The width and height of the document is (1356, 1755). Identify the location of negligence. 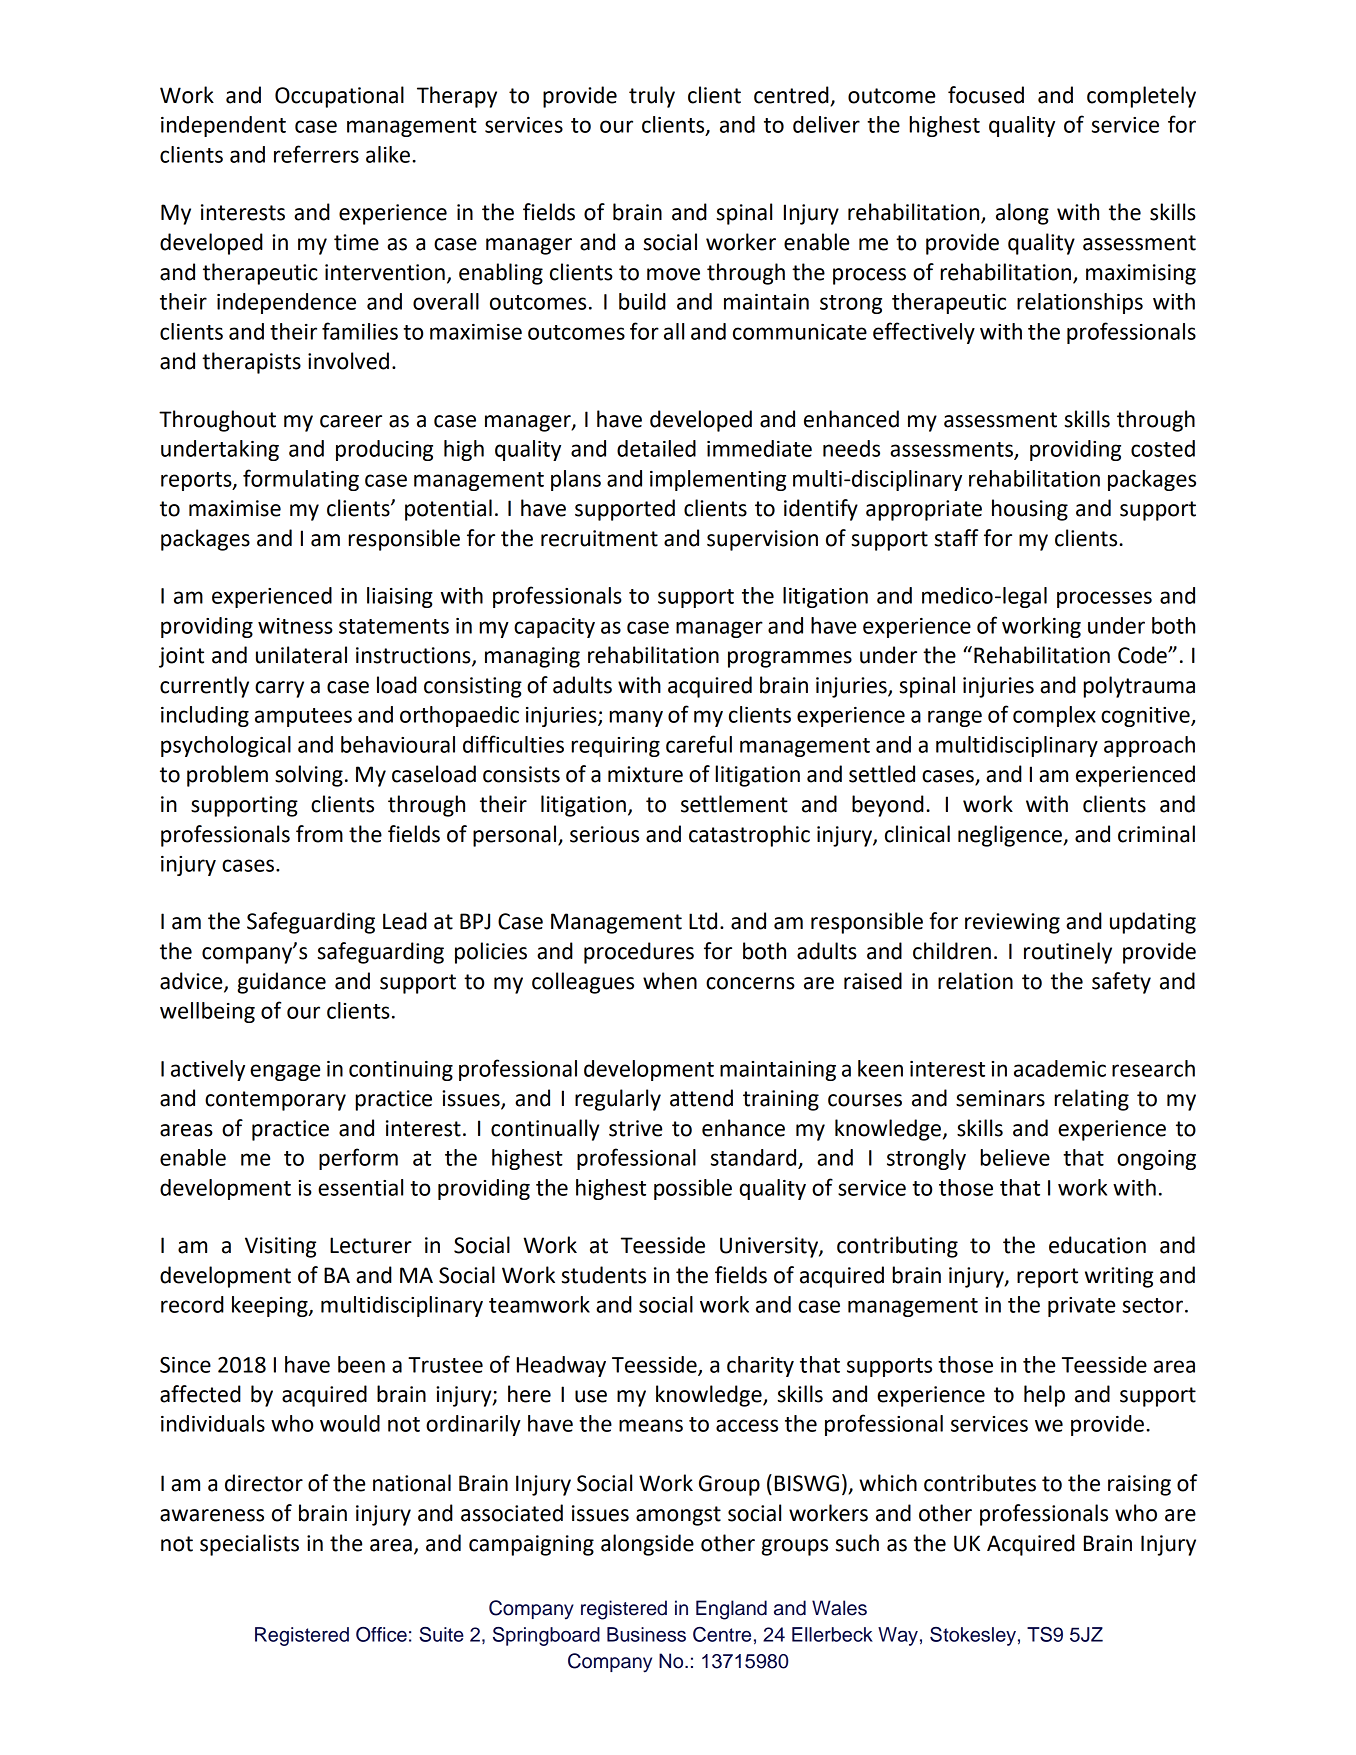
(1011, 836).
